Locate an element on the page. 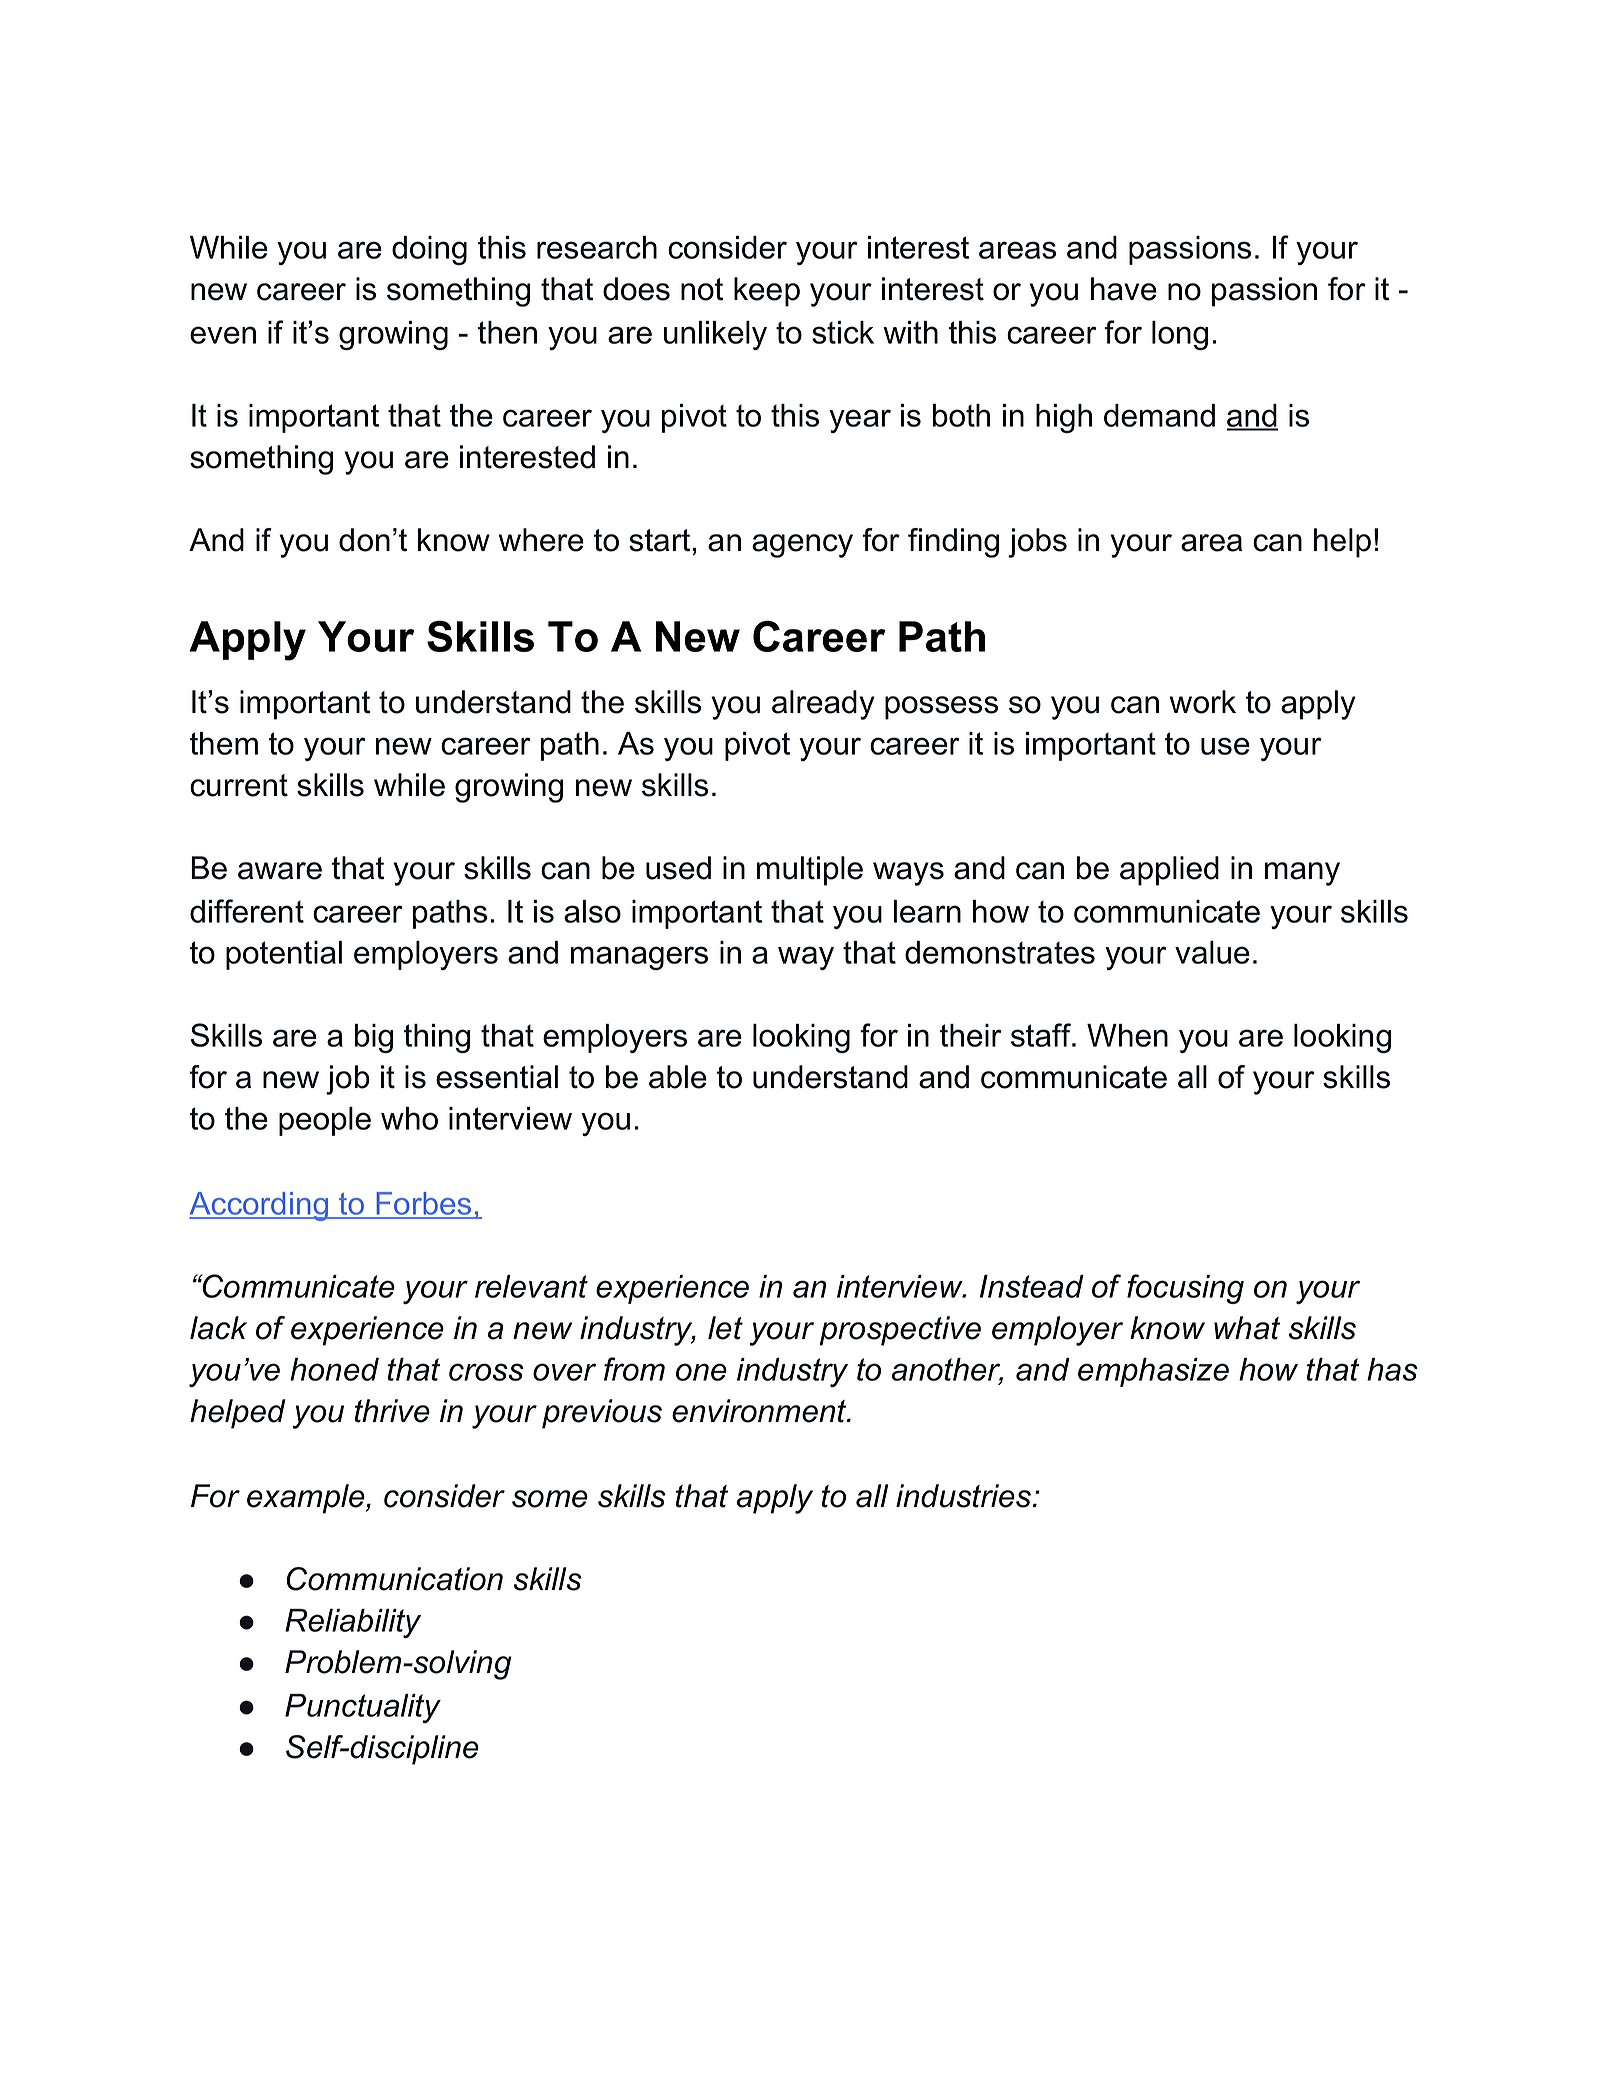  already is located at coordinates (823, 705).
